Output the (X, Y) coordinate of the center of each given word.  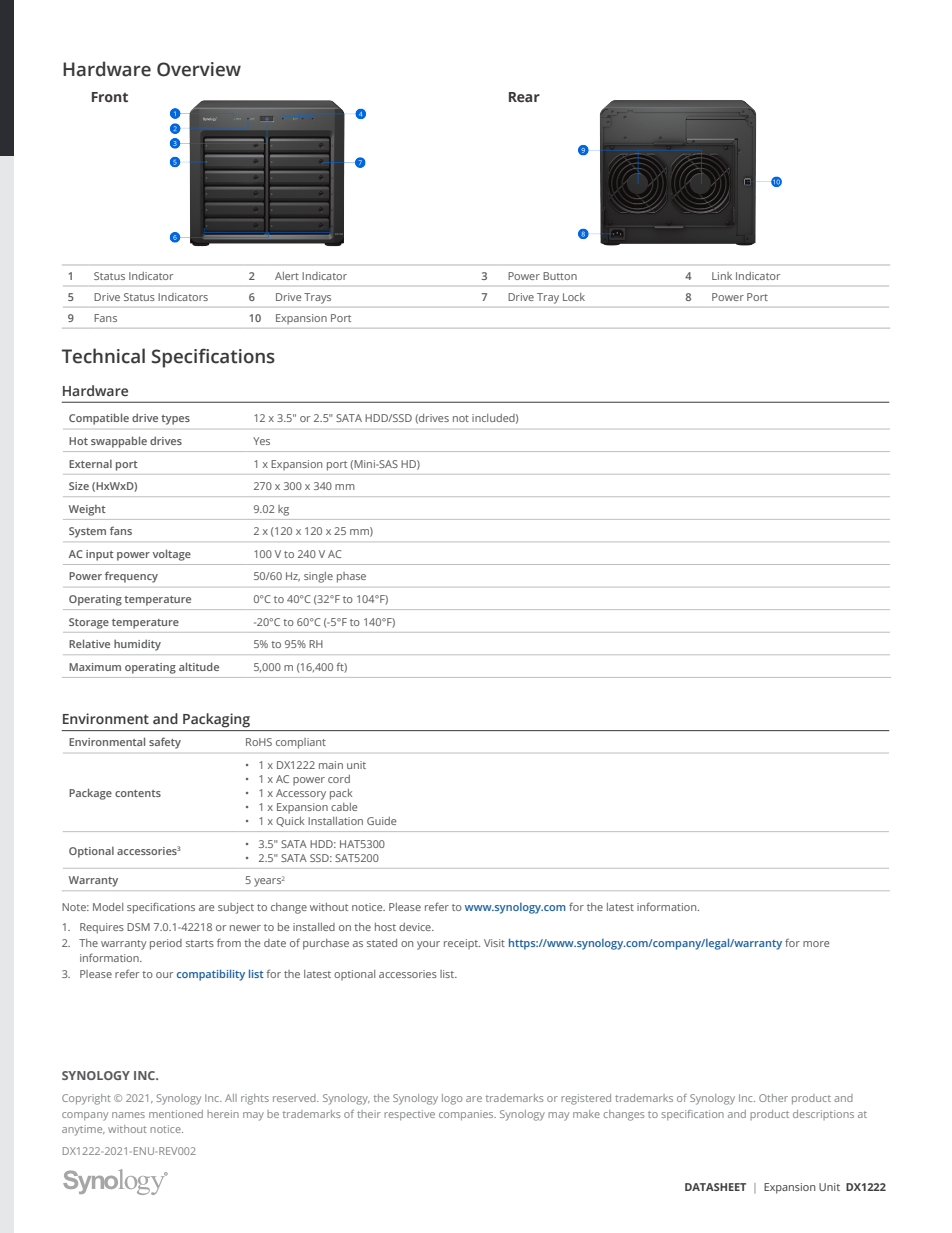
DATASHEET (715, 1187)
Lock (574, 297)
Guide (381, 821)
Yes (261, 441)
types (175, 420)
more (816, 944)
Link (722, 276)
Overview (199, 69)
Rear (524, 97)
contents (138, 793)
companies (467, 1115)
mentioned (176, 1114)
